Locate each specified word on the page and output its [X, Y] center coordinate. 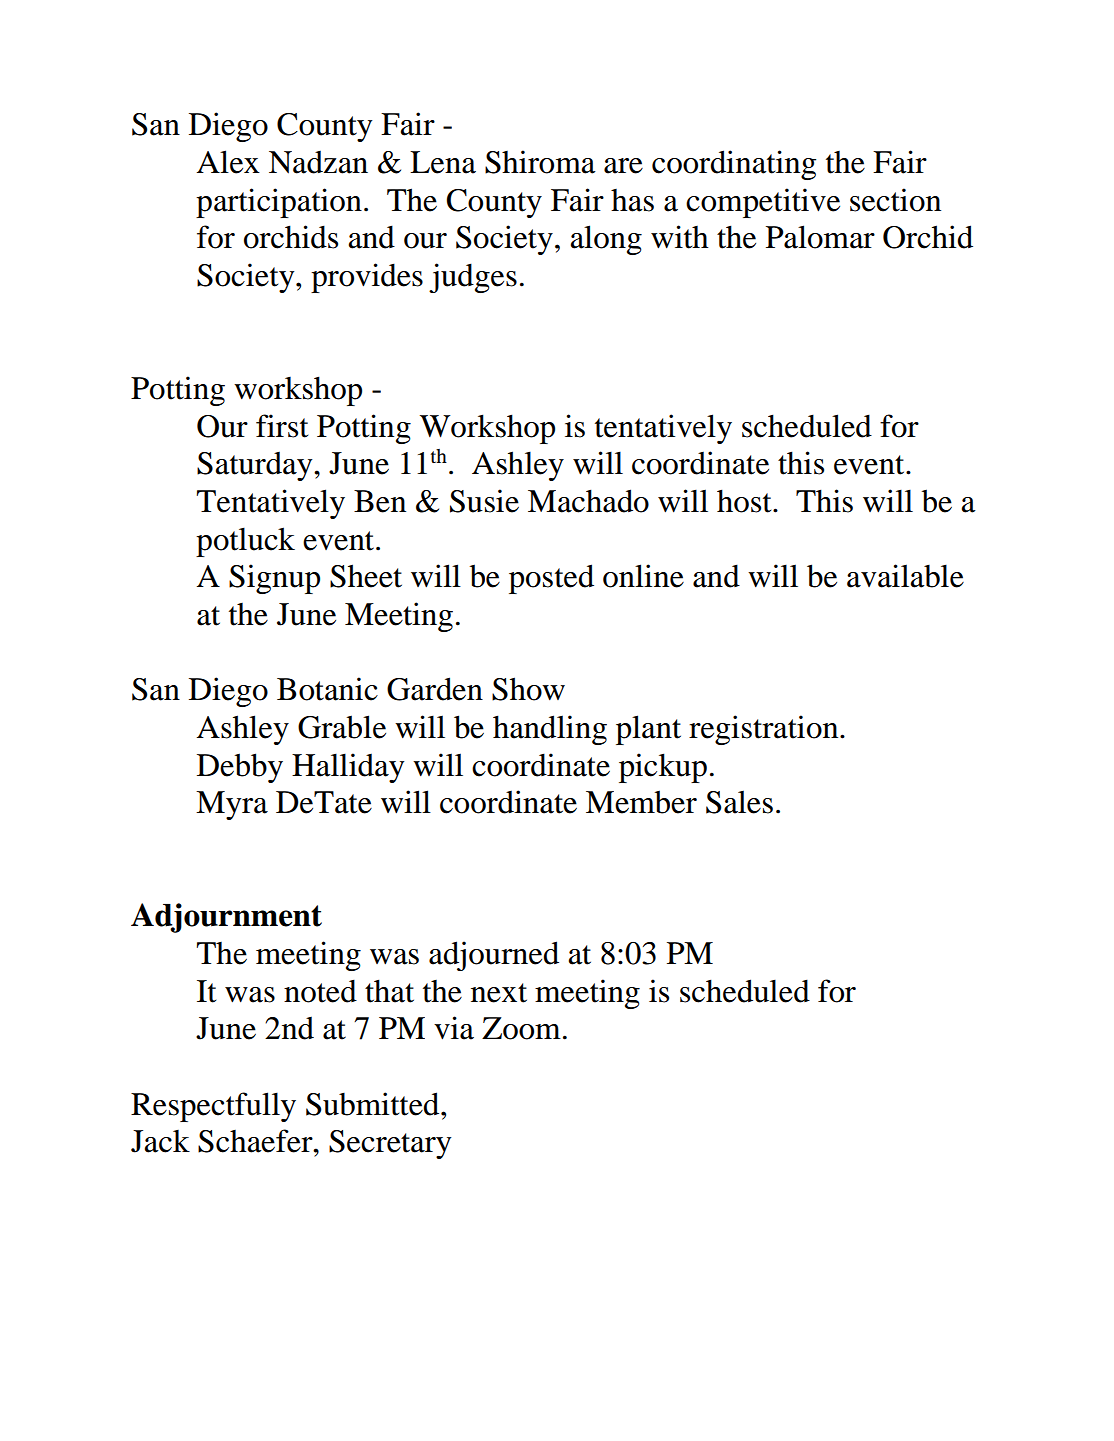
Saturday [256, 466]
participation [279, 203]
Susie [484, 501]
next [499, 993]
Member [641, 802]
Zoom [521, 1028]
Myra [232, 805]
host [745, 501]
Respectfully [213, 1107]
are [623, 166]
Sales [739, 802]
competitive [763, 203]
